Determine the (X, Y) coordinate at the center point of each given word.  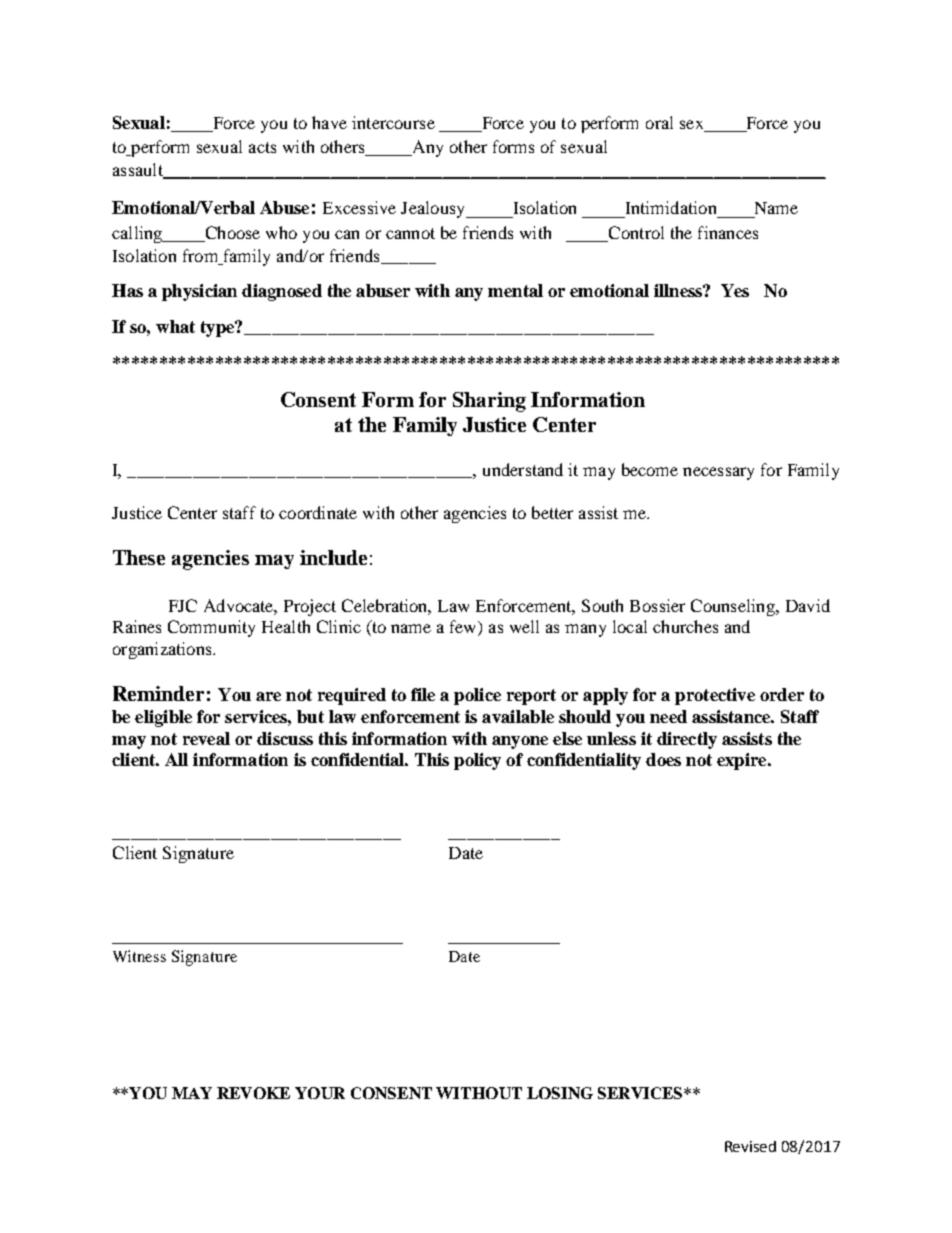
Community (211, 628)
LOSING (560, 1093)
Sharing (489, 402)
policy (477, 761)
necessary (718, 473)
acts (262, 147)
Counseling (734, 607)
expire (743, 761)
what (175, 326)
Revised (750, 1146)
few (464, 628)
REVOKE (253, 1093)
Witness (139, 956)
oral (659, 122)
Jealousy (434, 209)
